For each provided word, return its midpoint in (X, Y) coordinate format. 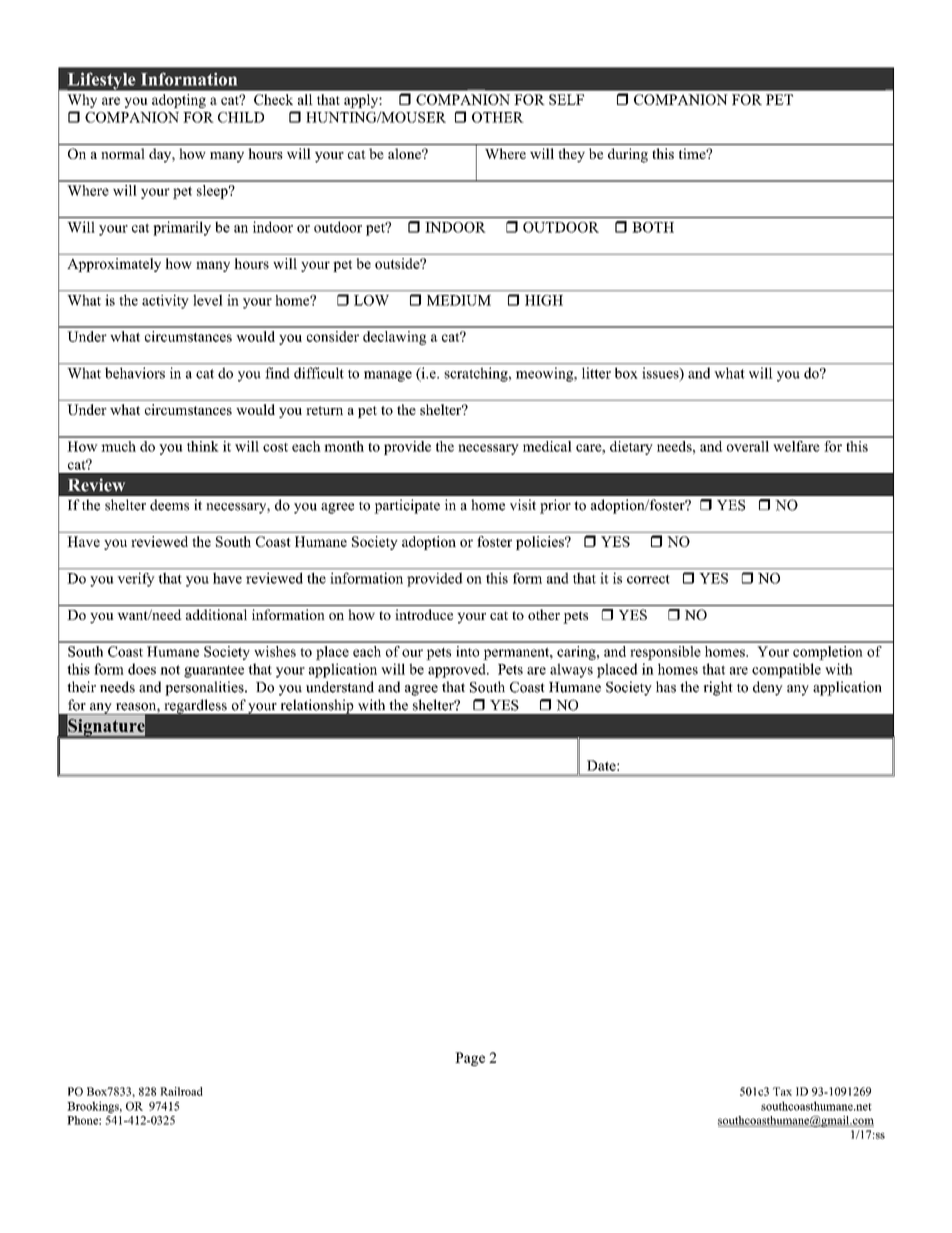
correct (648, 579)
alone (405, 153)
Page (470, 1059)
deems (169, 505)
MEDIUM (459, 300)
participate (407, 506)
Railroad (181, 1091)
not (170, 670)
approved (458, 670)
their (81, 687)
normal (123, 153)
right (718, 688)
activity (165, 302)
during (628, 155)
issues (662, 374)
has (666, 687)
